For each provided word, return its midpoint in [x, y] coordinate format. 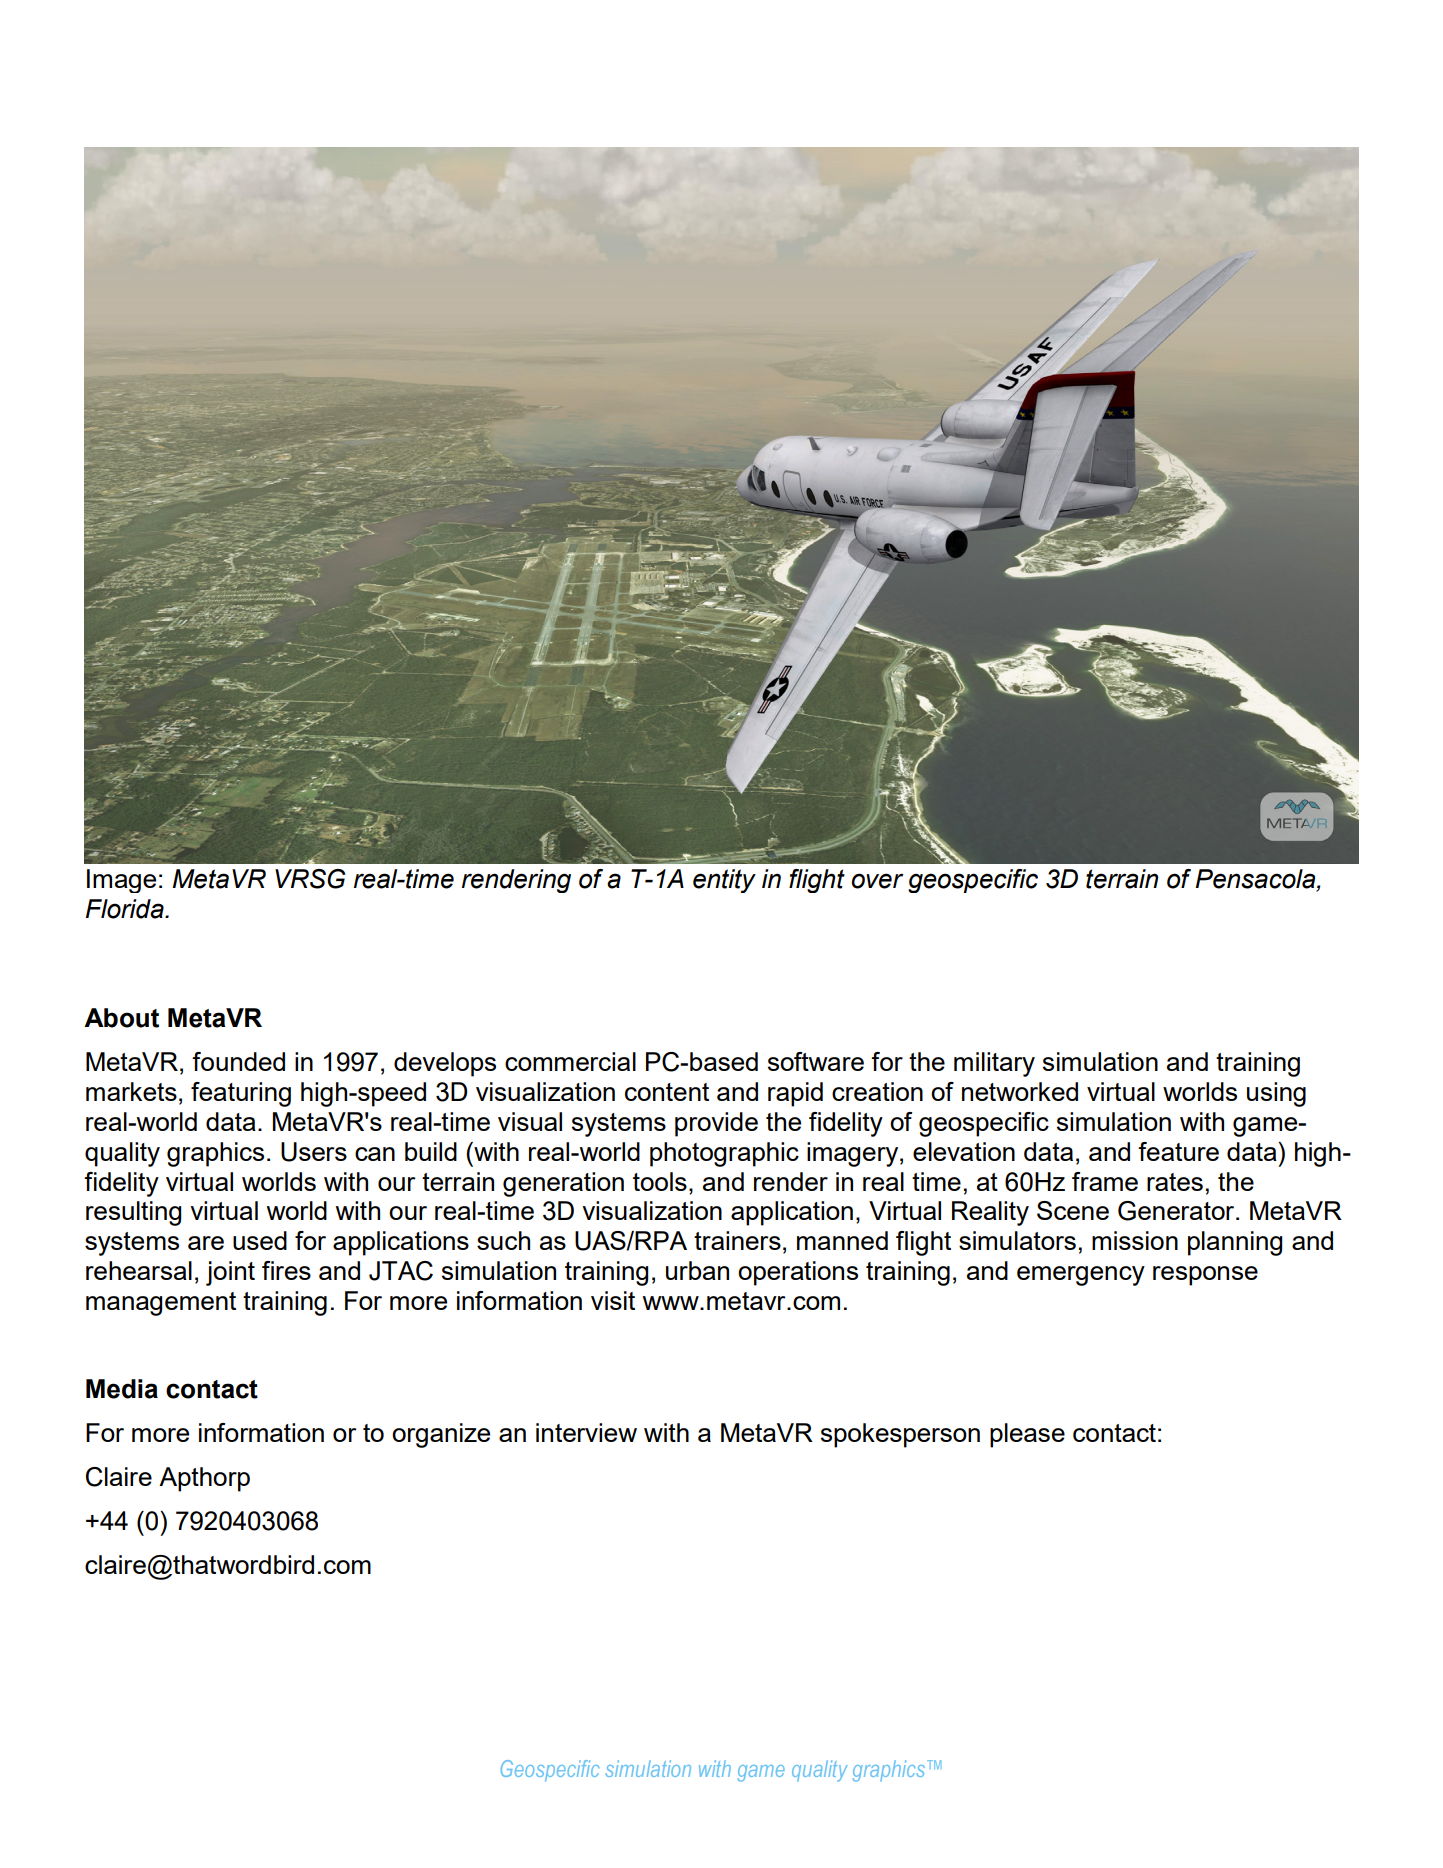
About [121, 1018]
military [994, 1064]
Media [122, 1389]
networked [1020, 1091]
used [260, 1240]
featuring [241, 1094]
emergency [1081, 1276]
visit [613, 1300]
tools [660, 1181]
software [816, 1061]
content [667, 1092]
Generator [1177, 1211]
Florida [126, 909]
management [161, 1304]
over [878, 881]
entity [724, 881]
